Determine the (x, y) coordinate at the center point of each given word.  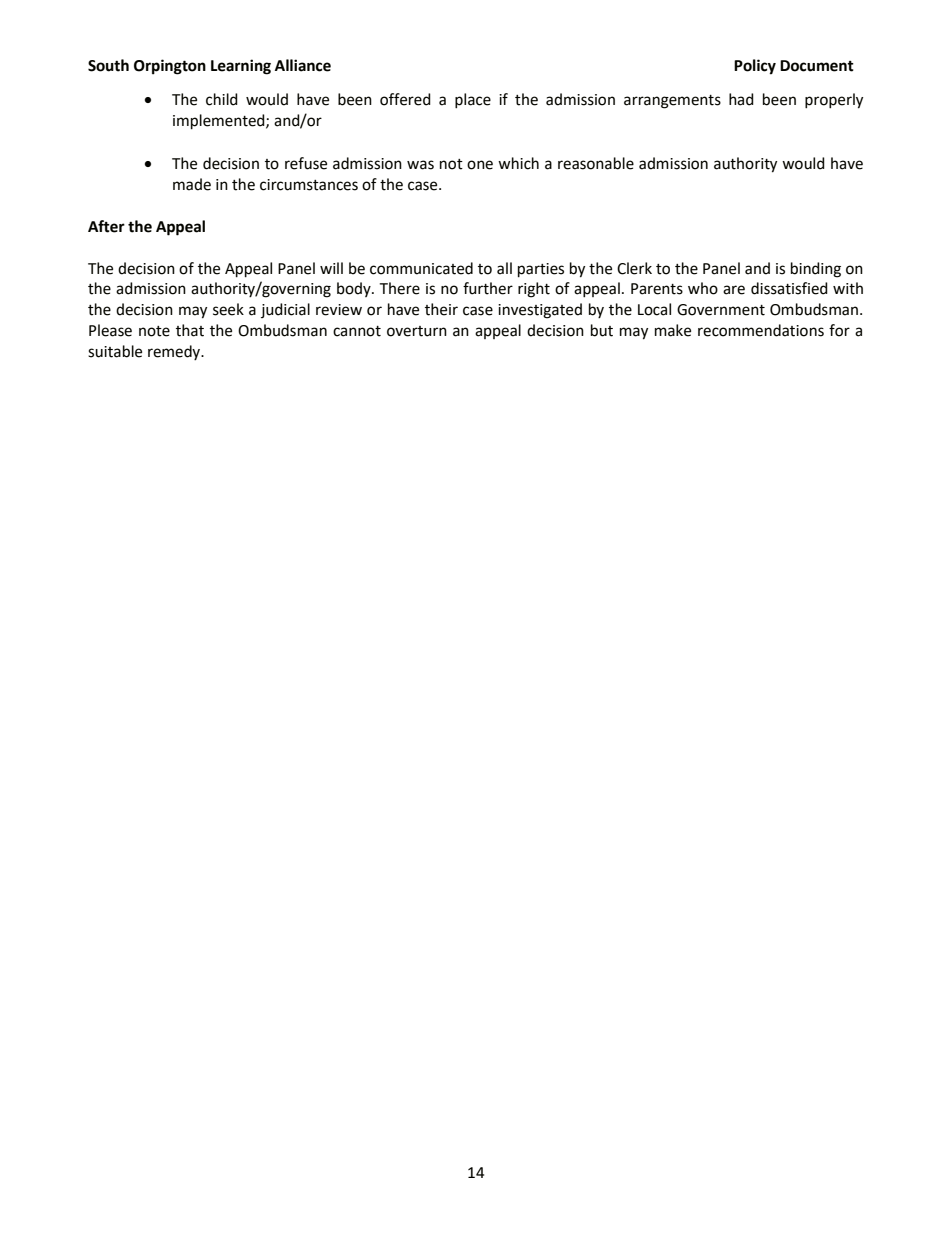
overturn (417, 331)
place (473, 101)
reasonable (596, 163)
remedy (175, 352)
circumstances (309, 185)
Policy (755, 67)
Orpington (170, 67)
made (192, 184)
